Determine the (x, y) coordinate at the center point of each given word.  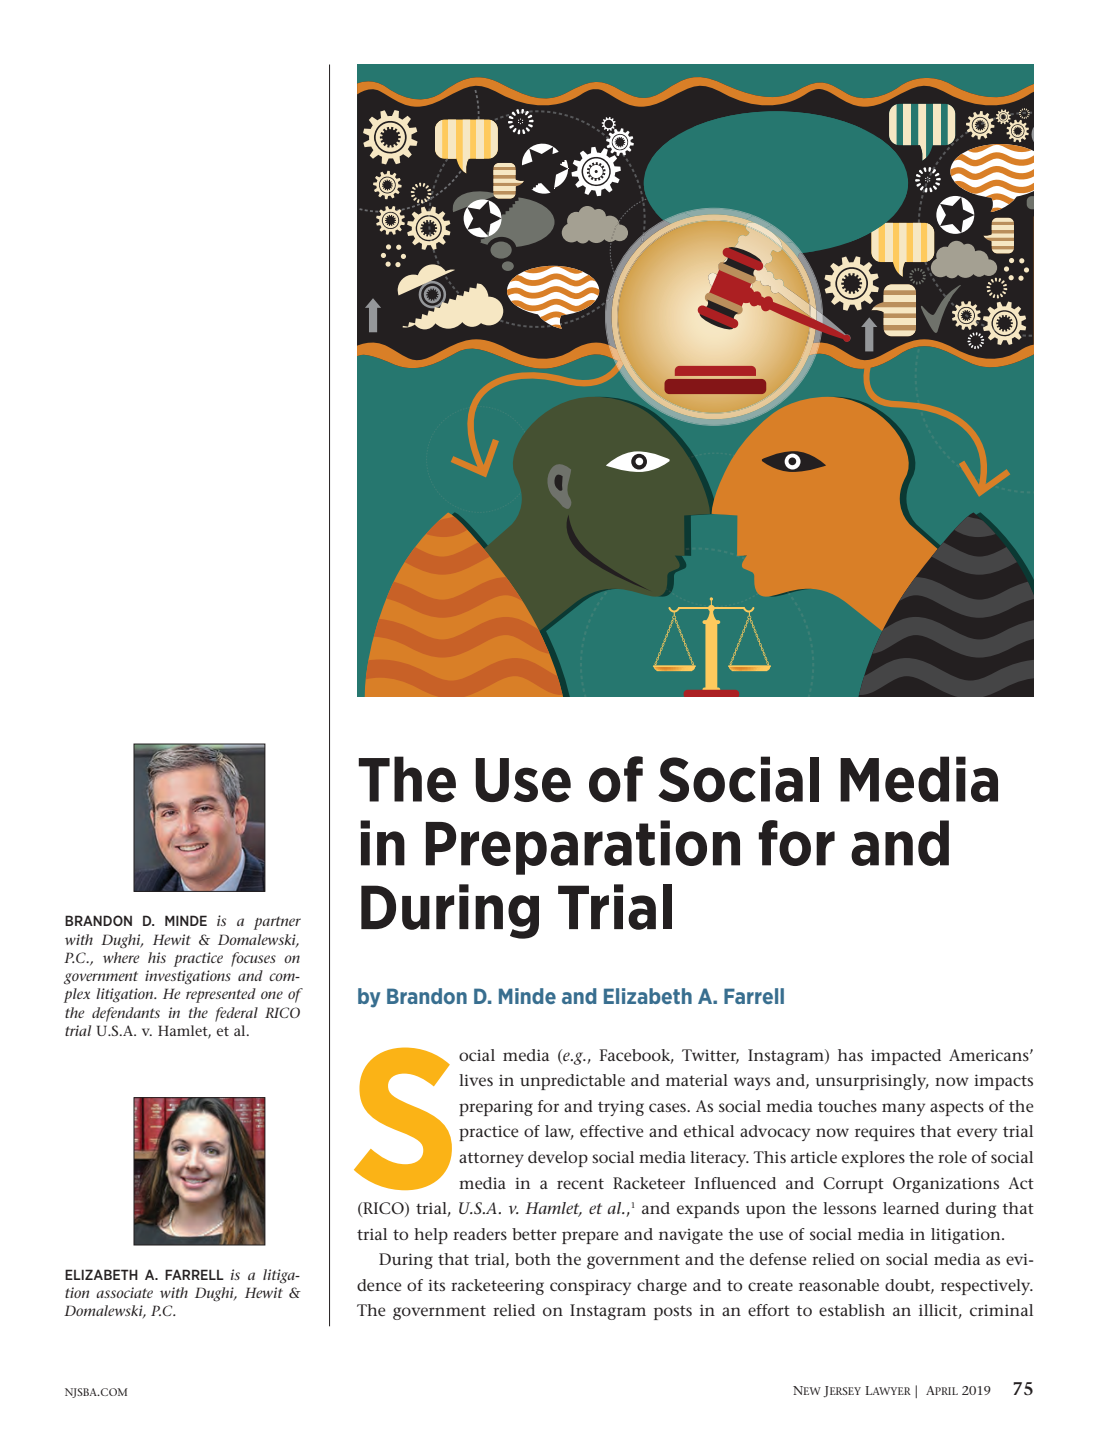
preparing (496, 1108)
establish (852, 1310)
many (903, 1109)
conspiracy (590, 1287)
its (436, 1285)
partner (277, 923)
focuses (253, 959)
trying (621, 1108)
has (850, 1055)
